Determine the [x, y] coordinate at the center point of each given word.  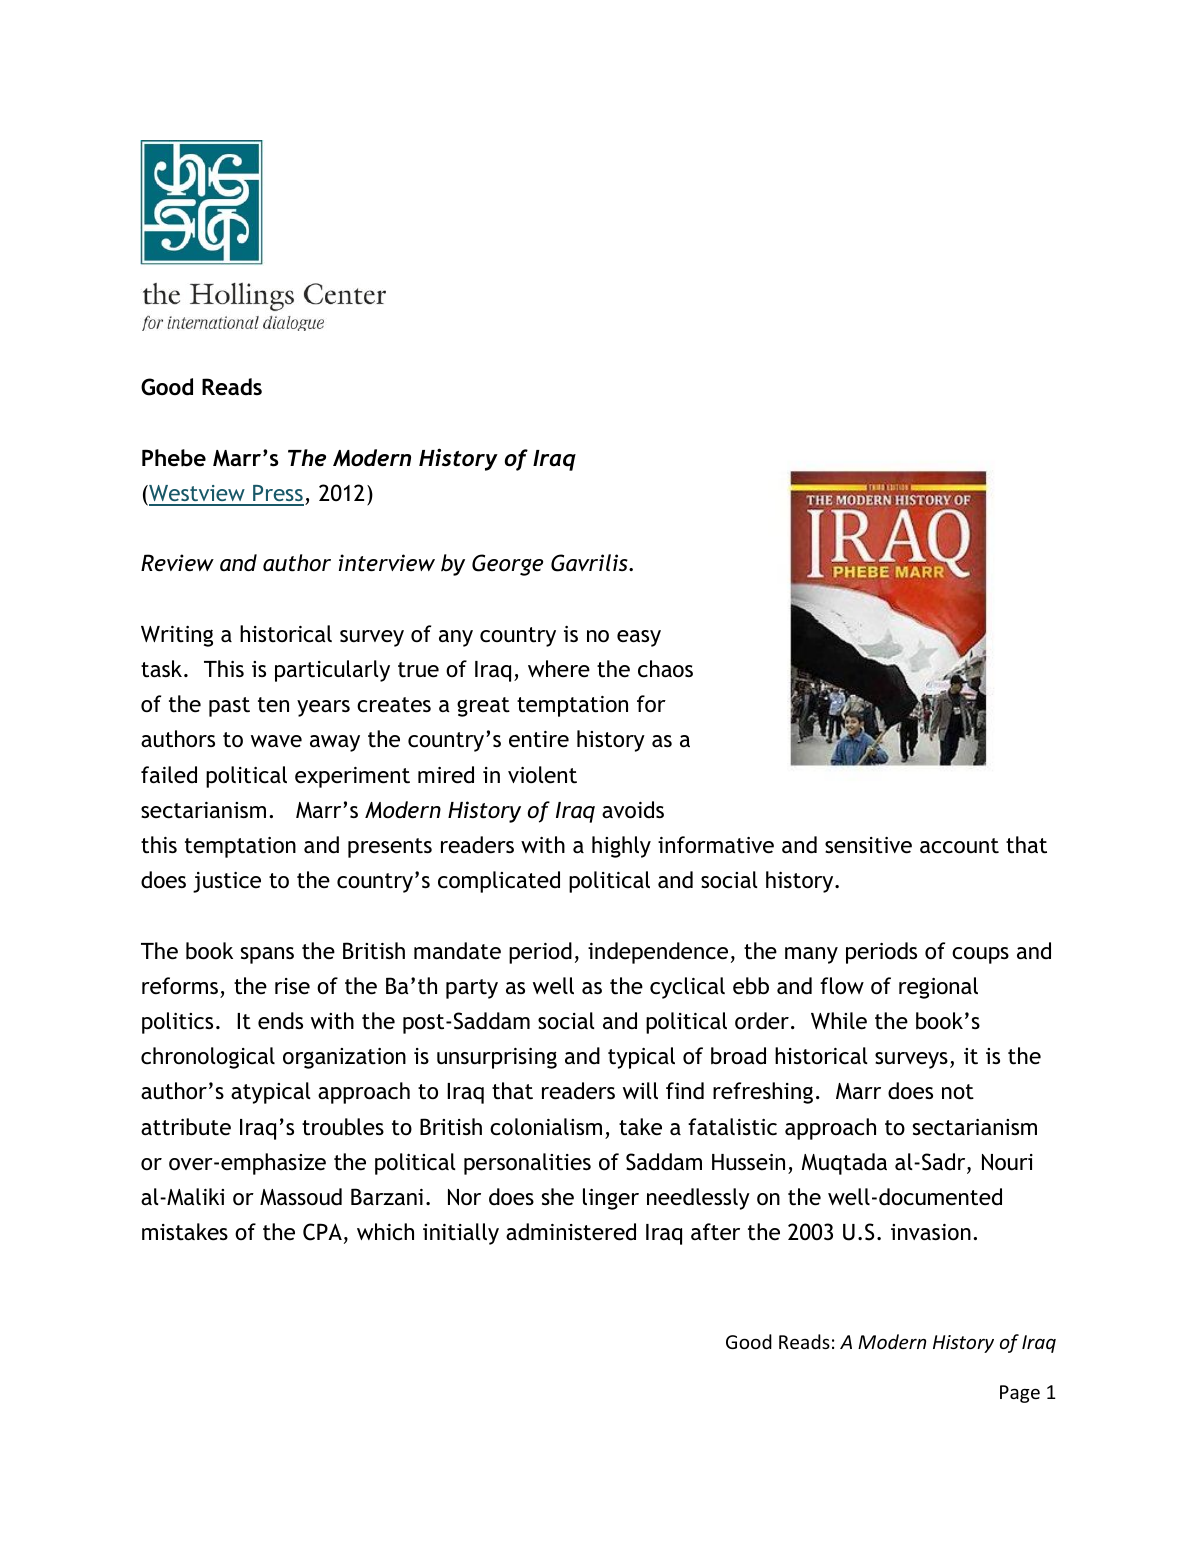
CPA [322, 1232]
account [959, 846]
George [507, 565]
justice [227, 882]
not [958, 1092]
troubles [343, 1127]
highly [621, 847]
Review [177, 563]
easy [639, 638]
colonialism [546, 1127]
